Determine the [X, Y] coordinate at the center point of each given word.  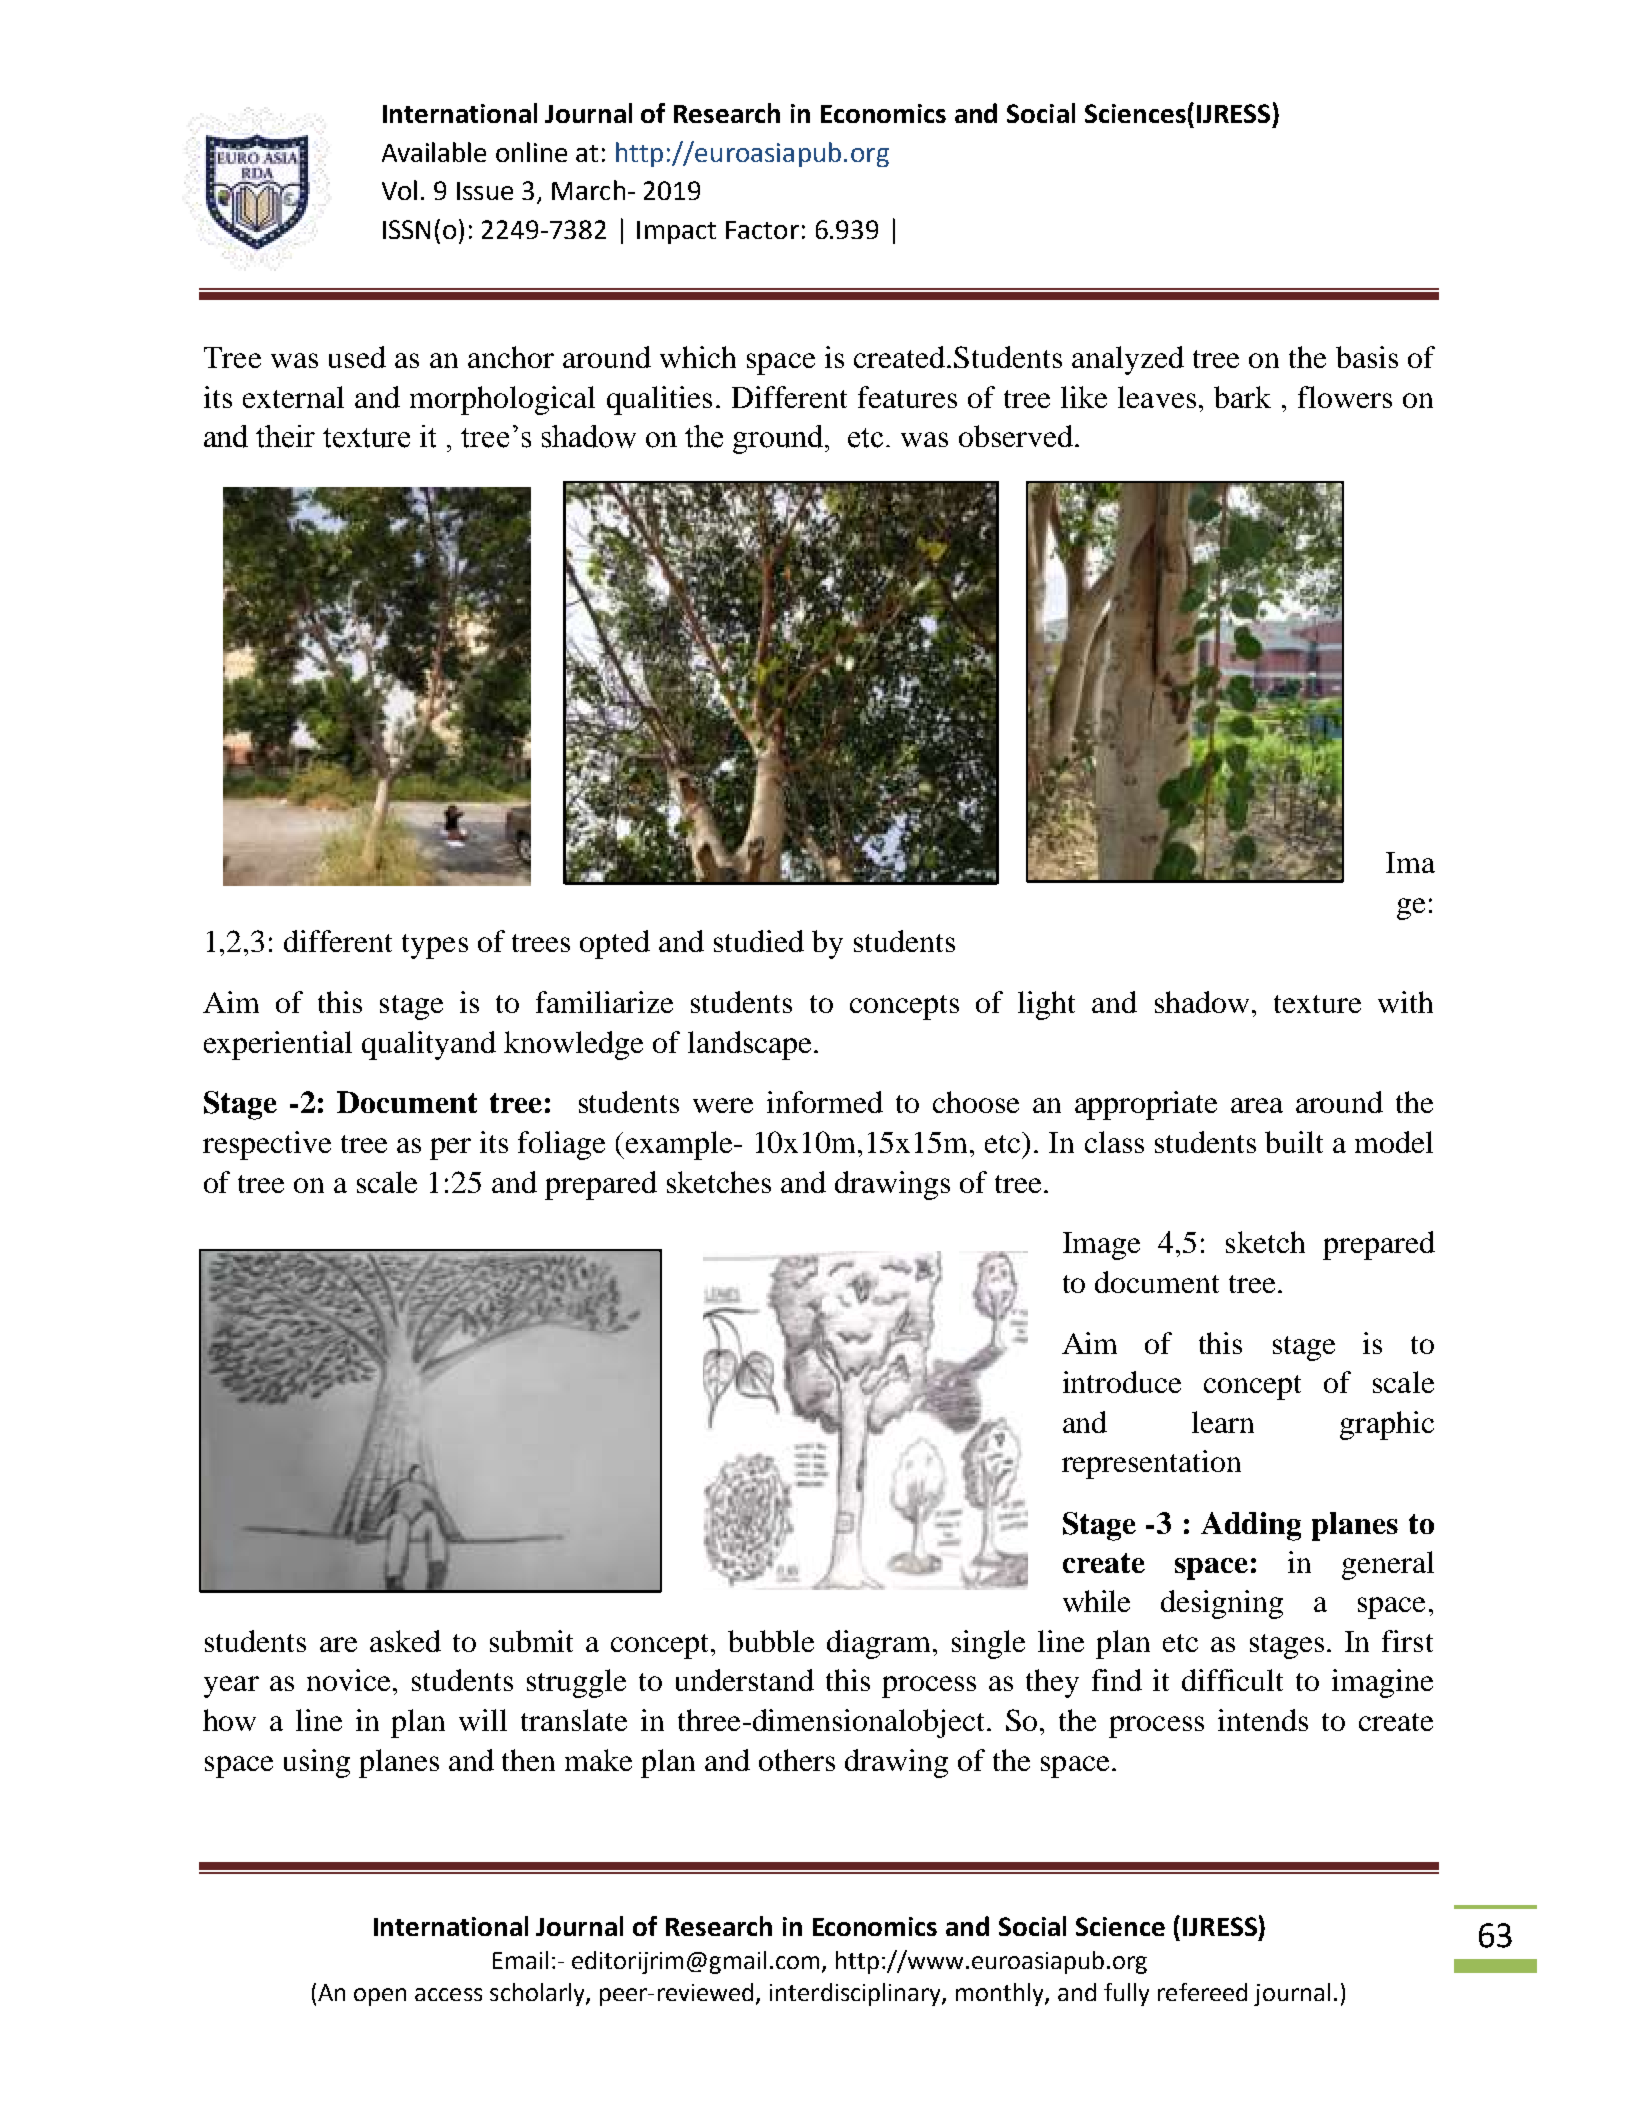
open [380, 1997]
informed [825, 1102]
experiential [278, 1045]
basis [1367, 357]
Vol [399, 190]
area [1257, 1105]
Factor [762, 230]
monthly [1001, 1994]
